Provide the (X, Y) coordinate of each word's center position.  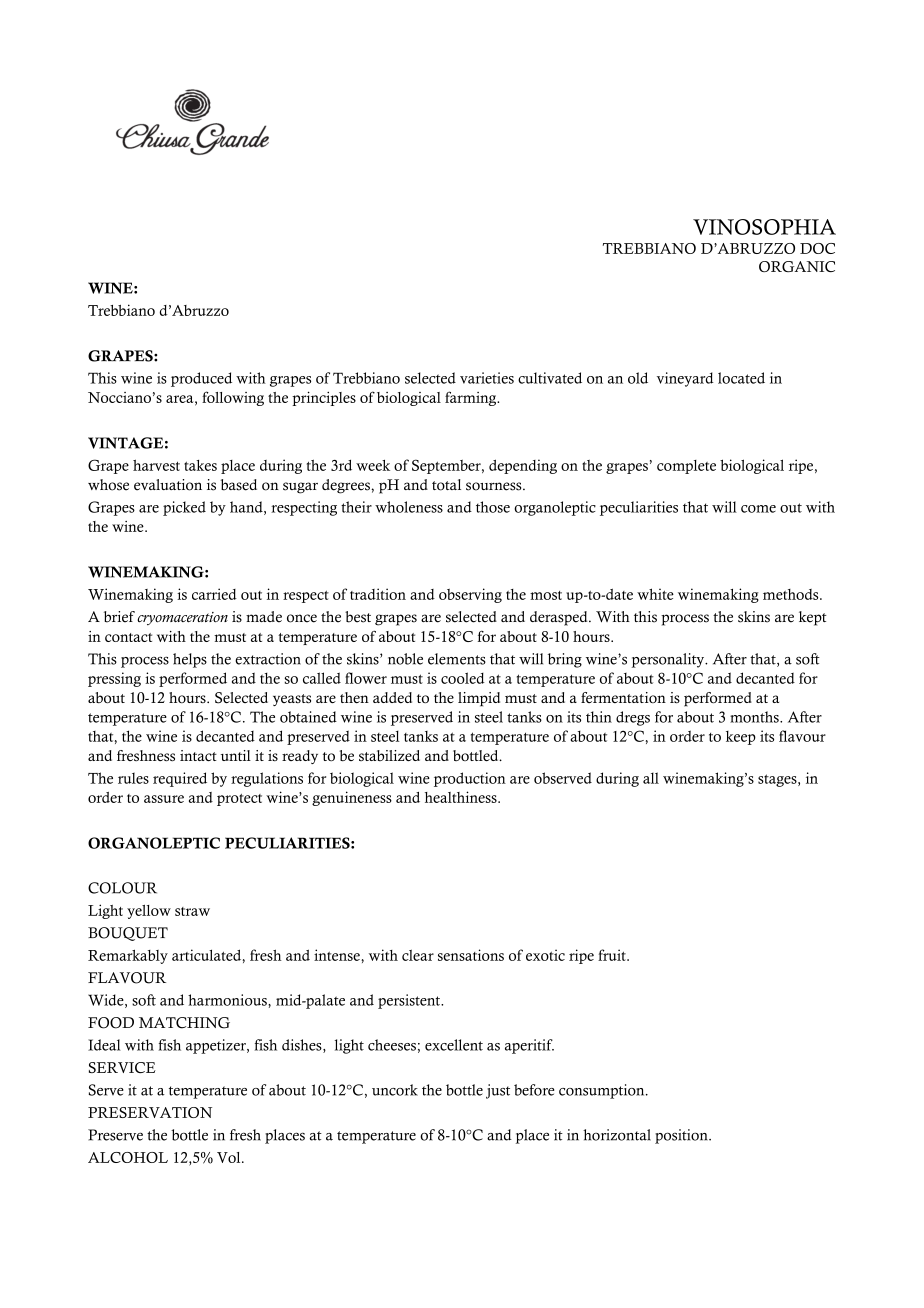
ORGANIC (797, 266)
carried (214, 594)
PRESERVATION (150, 1112)
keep (741, 738)
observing (470, 595)
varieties (487, 378)
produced (201, 379)
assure (164, 799)
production (470, 779)
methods (792, 594)
